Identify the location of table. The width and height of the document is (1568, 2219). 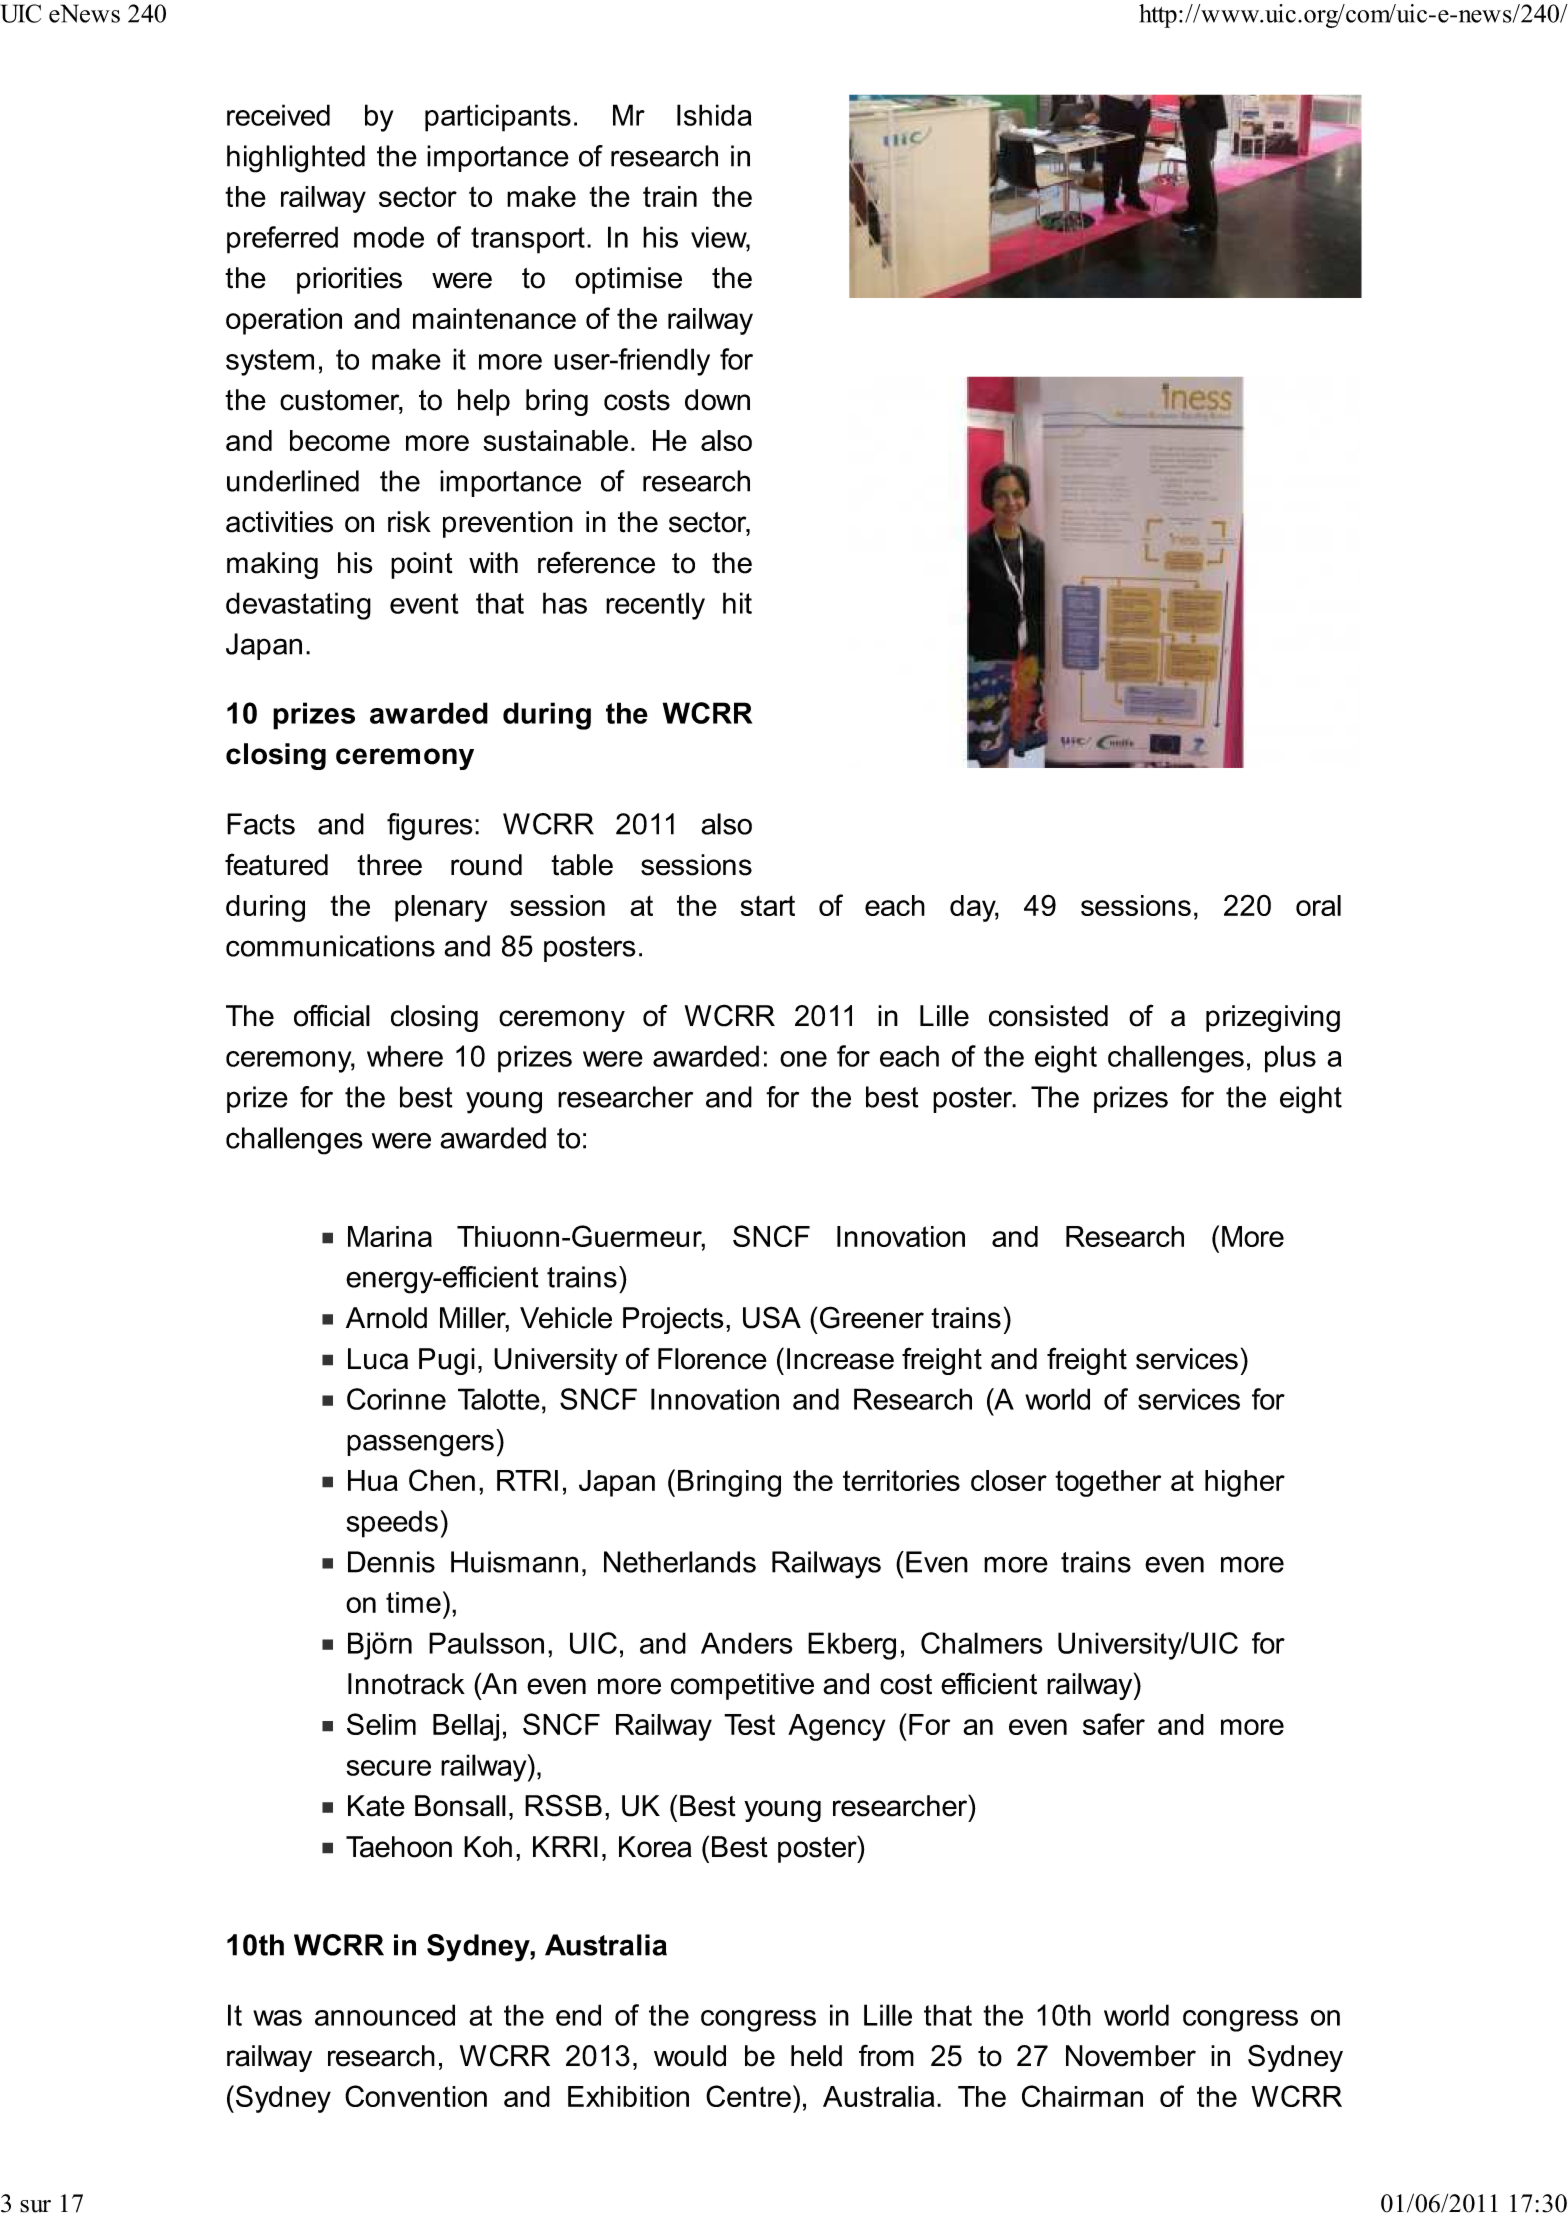
(582, 865).
